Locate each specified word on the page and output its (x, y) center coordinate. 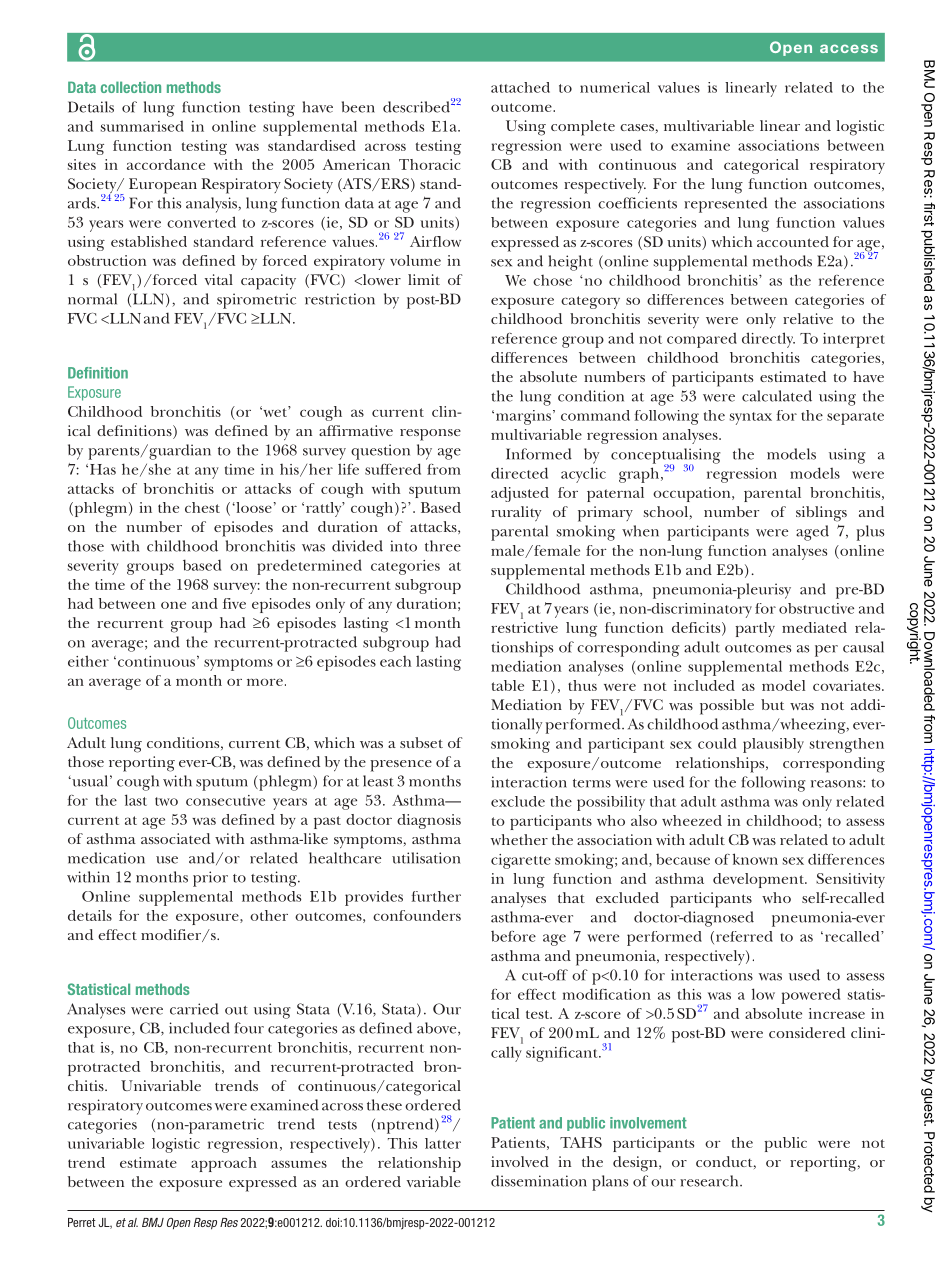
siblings (821, 514)
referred (744, 936)
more (265, 682)
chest (202, 507)
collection (131, 87)
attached (520, 87)
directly (768, 340)
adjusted (520, 494)
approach (224, 1164)
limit (424, 279)
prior (210, 879)
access (849, 48)
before (513, 936)
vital (219, 279)
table (508, 685)
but (773, 704)
